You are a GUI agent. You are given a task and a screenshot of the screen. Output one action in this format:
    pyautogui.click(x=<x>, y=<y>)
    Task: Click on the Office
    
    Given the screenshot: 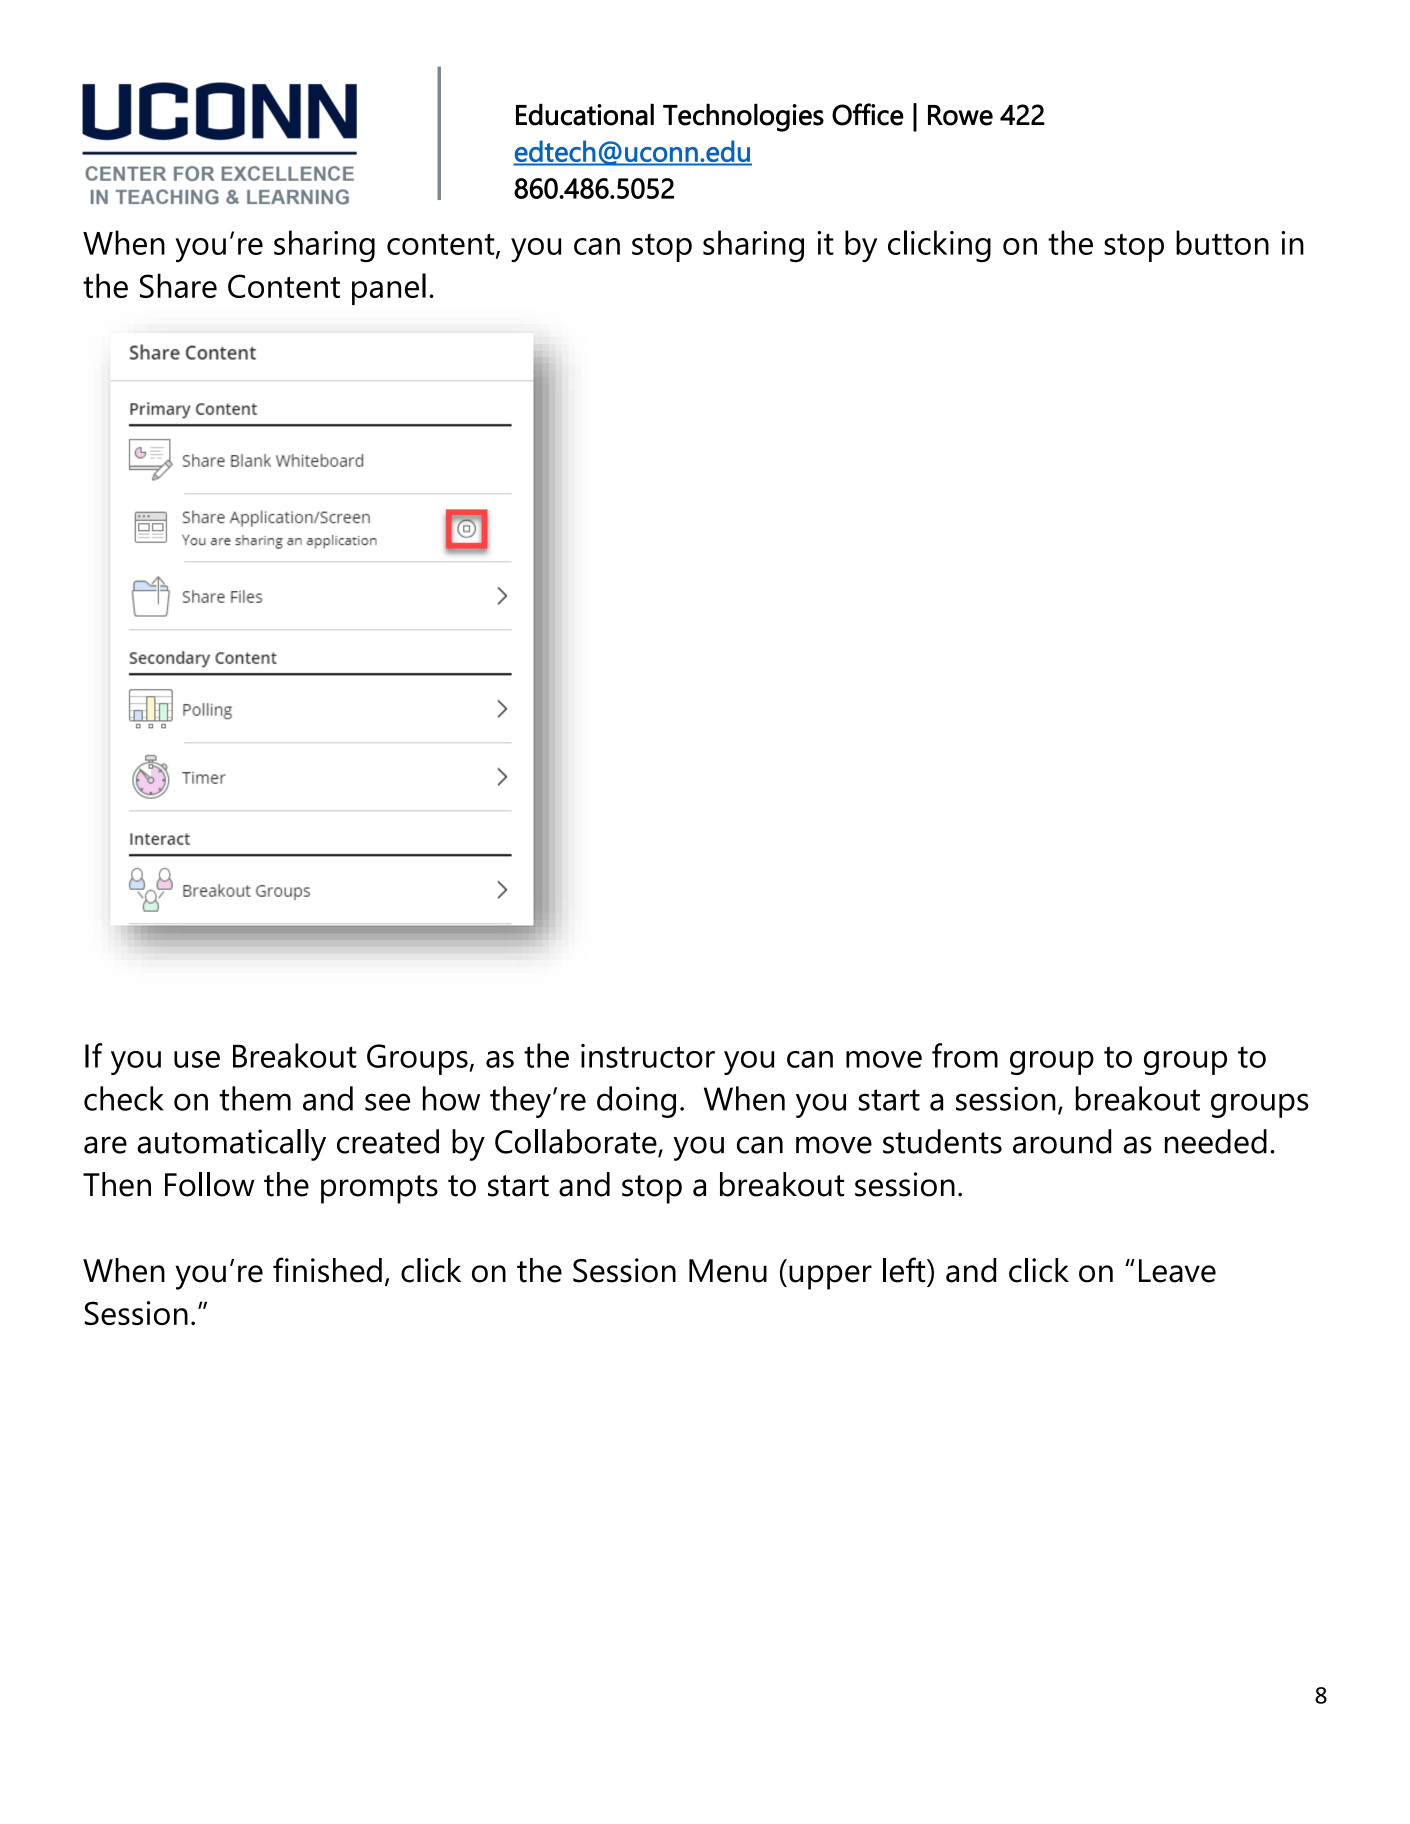 What is the action you would take?
    pyautogui.click(x=868, y=114)
